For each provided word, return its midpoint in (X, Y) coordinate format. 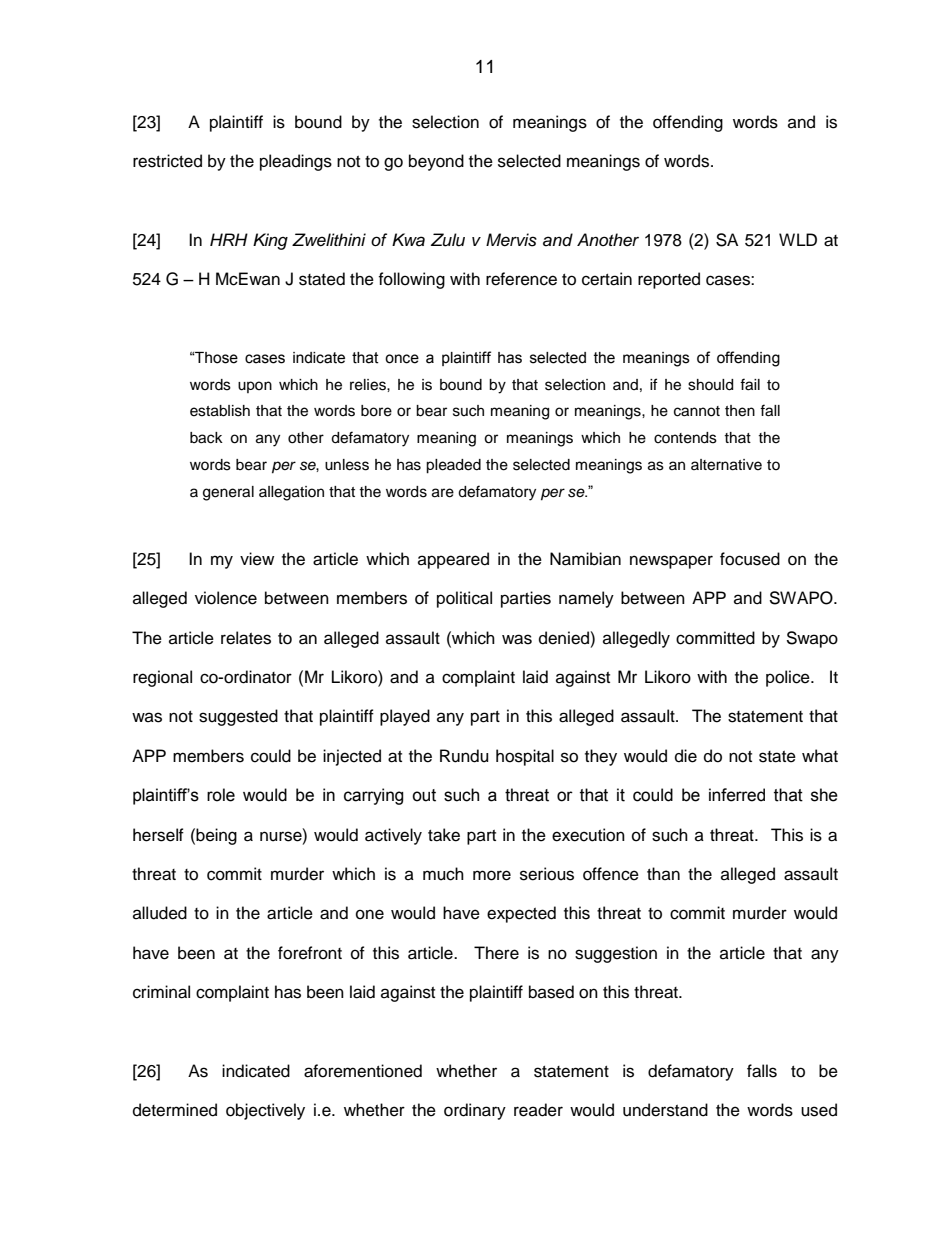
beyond (436, 162)
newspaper (671, 562)
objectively (265, 1111)
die (686, 756)
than (663, 873)
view (257, 559)
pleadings (296, 162)
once (402, 359)
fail (750, 384)
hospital (525, 757)
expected (521, 914)
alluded (160, 913)
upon (255, 387)
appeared (453, 560)
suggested (238, 717)
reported (669, 280)
